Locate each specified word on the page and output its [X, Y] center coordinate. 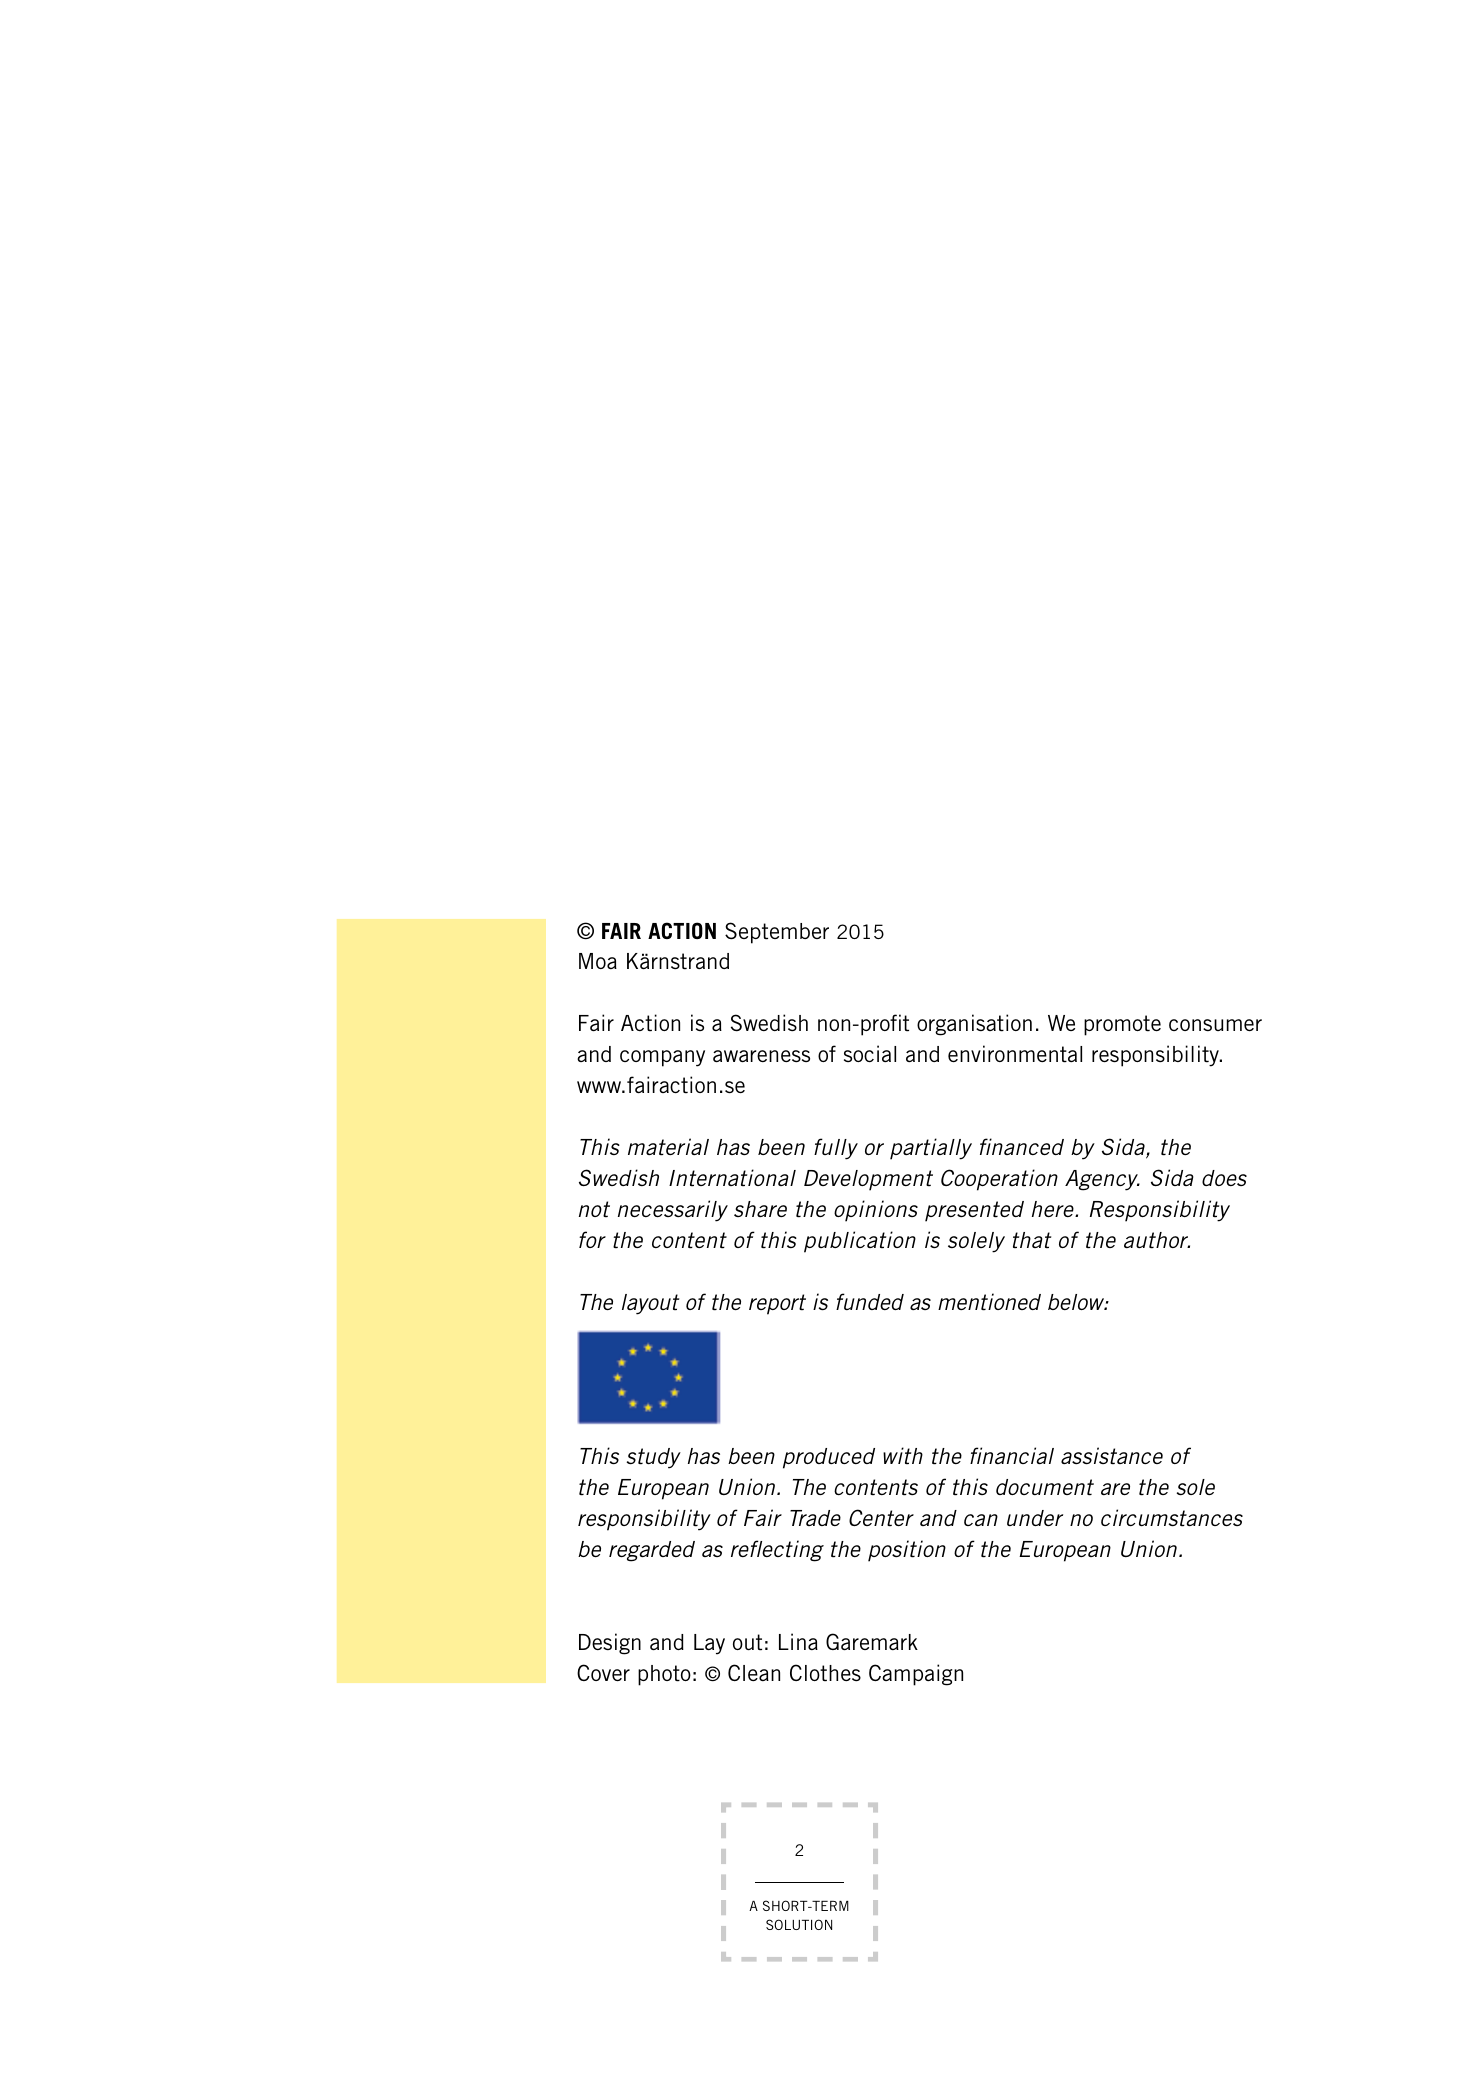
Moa [598, 961]
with [903, 1456]
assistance [1112, 1456]
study [654, 1458]
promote [1122, 1025]
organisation [974, 1025]
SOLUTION [799, 1924]
